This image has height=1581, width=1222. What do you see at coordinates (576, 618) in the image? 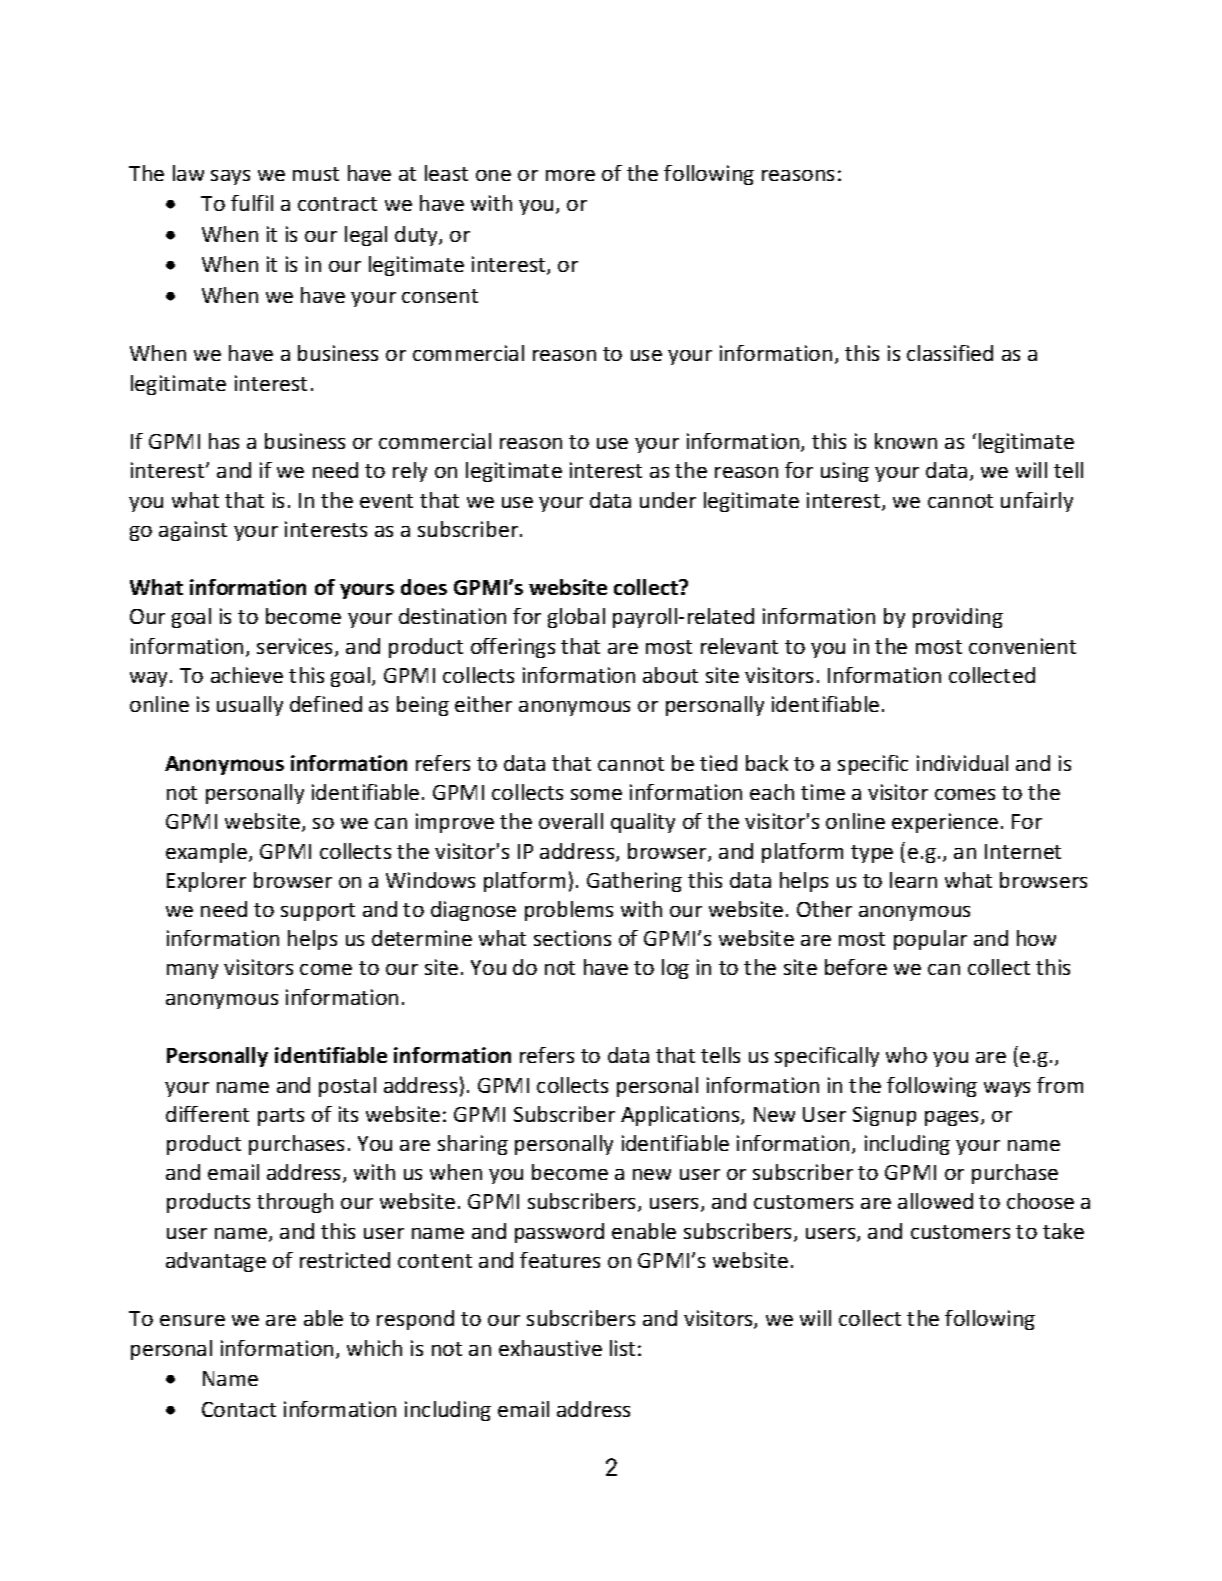
I see `global` at bounding box center [576, 618].
